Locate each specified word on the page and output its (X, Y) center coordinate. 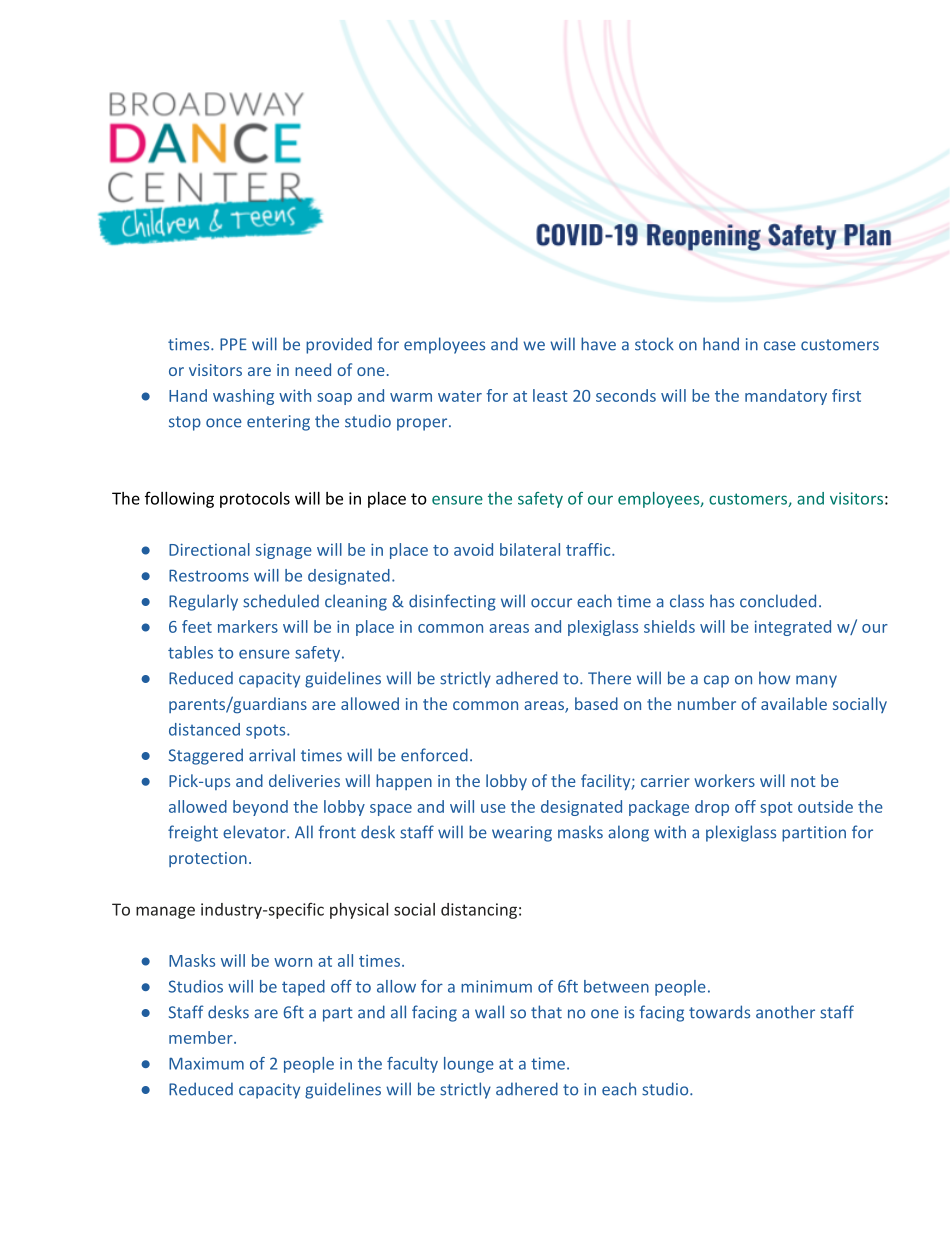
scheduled (281, 601)
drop (712, 808)
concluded (778, 601)
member (202, 1037)
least (550, 395)
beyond (260, 808)
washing (243, 397)
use (493, 808)
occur (551, 603)
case (780, 346)
